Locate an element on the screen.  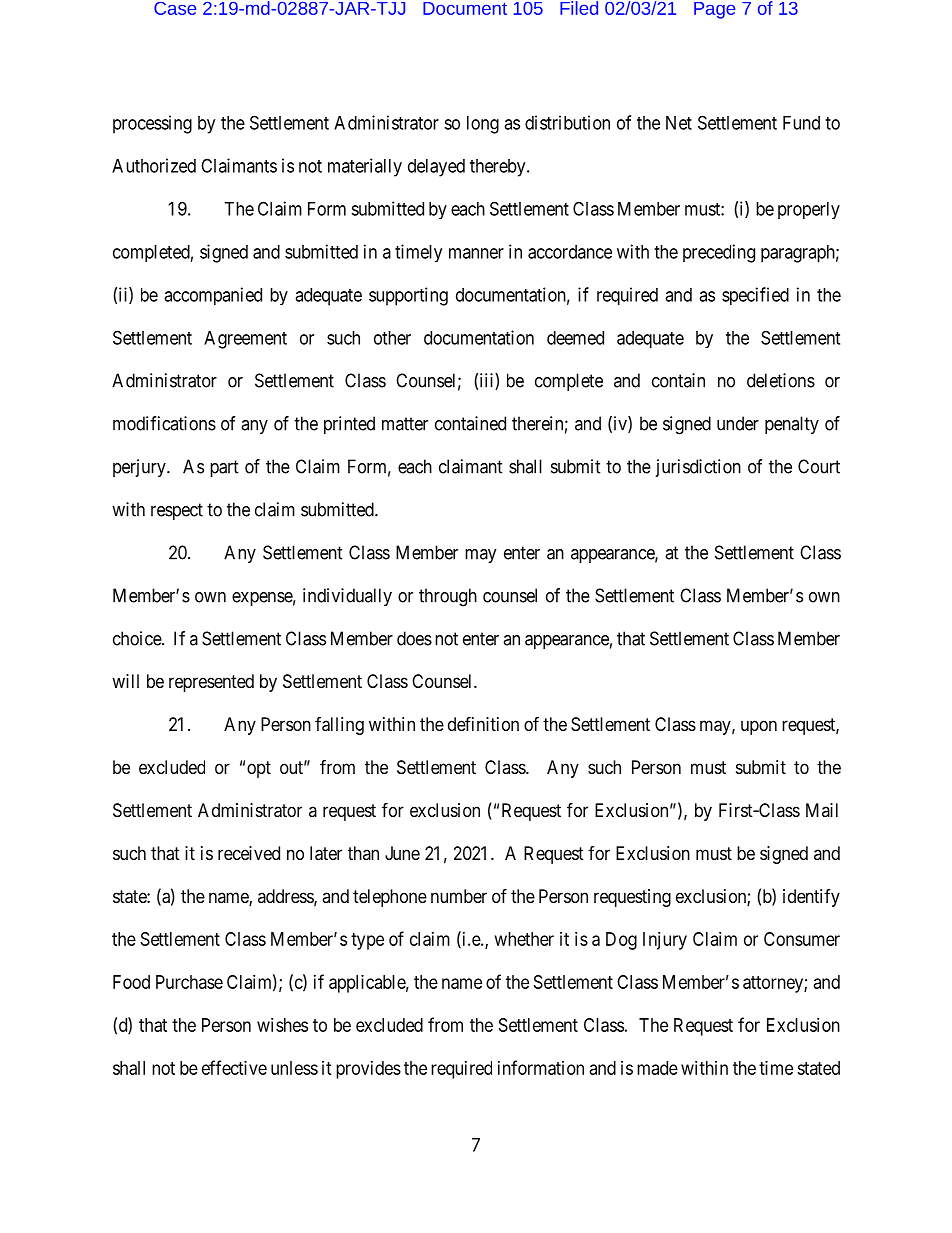
long is located at coordinates (483, 125).
